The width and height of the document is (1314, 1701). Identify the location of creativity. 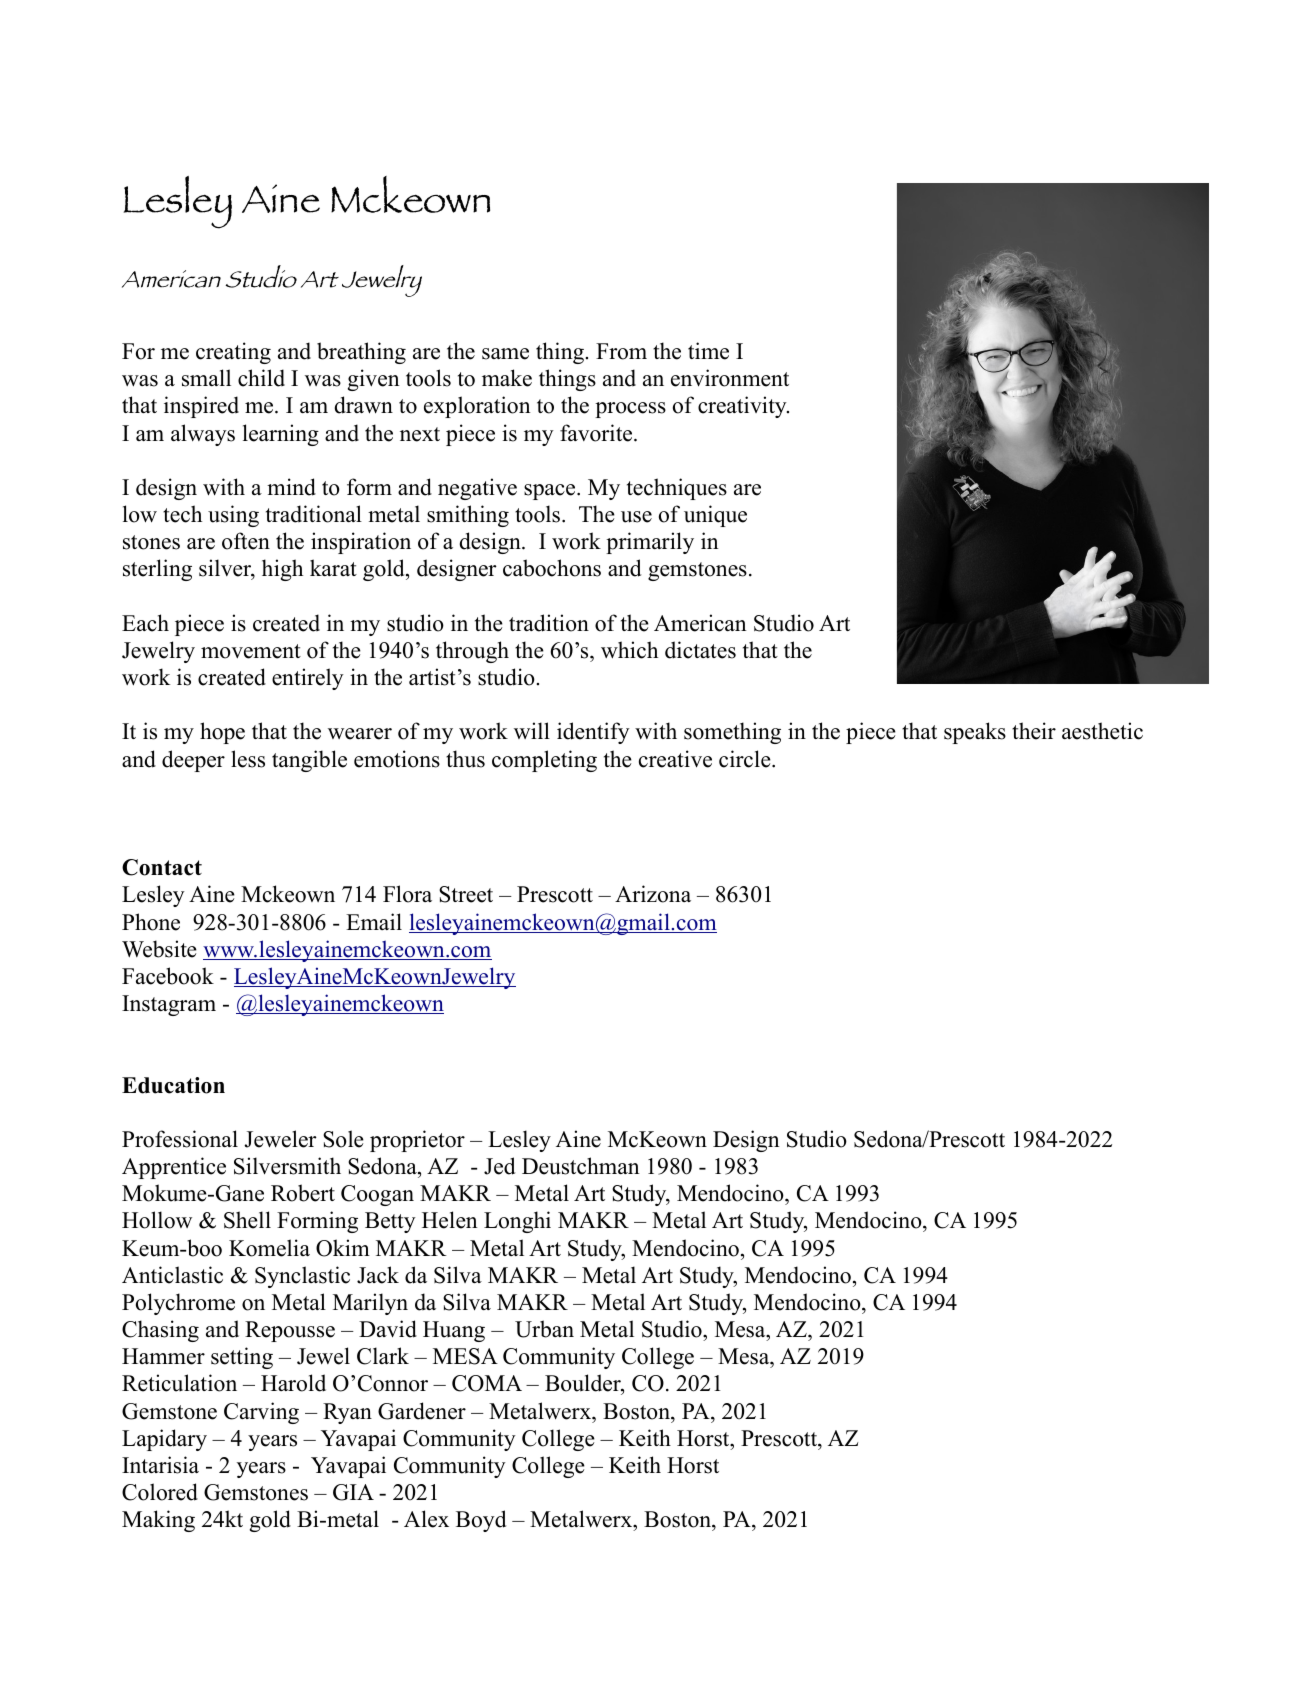
(743, 407).
